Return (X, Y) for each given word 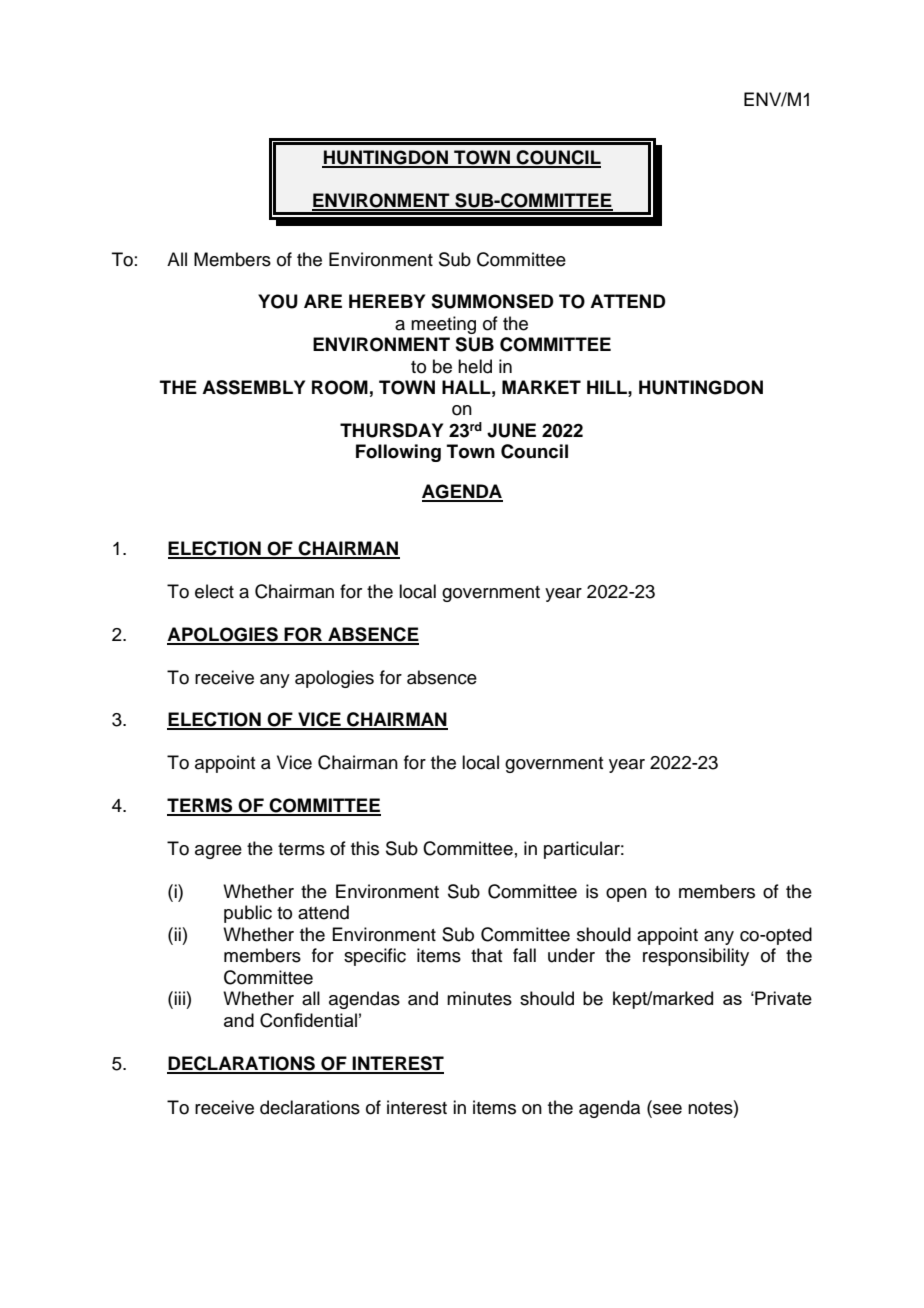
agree (218, 852)
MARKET (541, 387)
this (365, 848)
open (626, 895)
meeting (443, 325)
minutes (479, 998)
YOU (278, 301)
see (666, 1110)
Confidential (308, 1020)
